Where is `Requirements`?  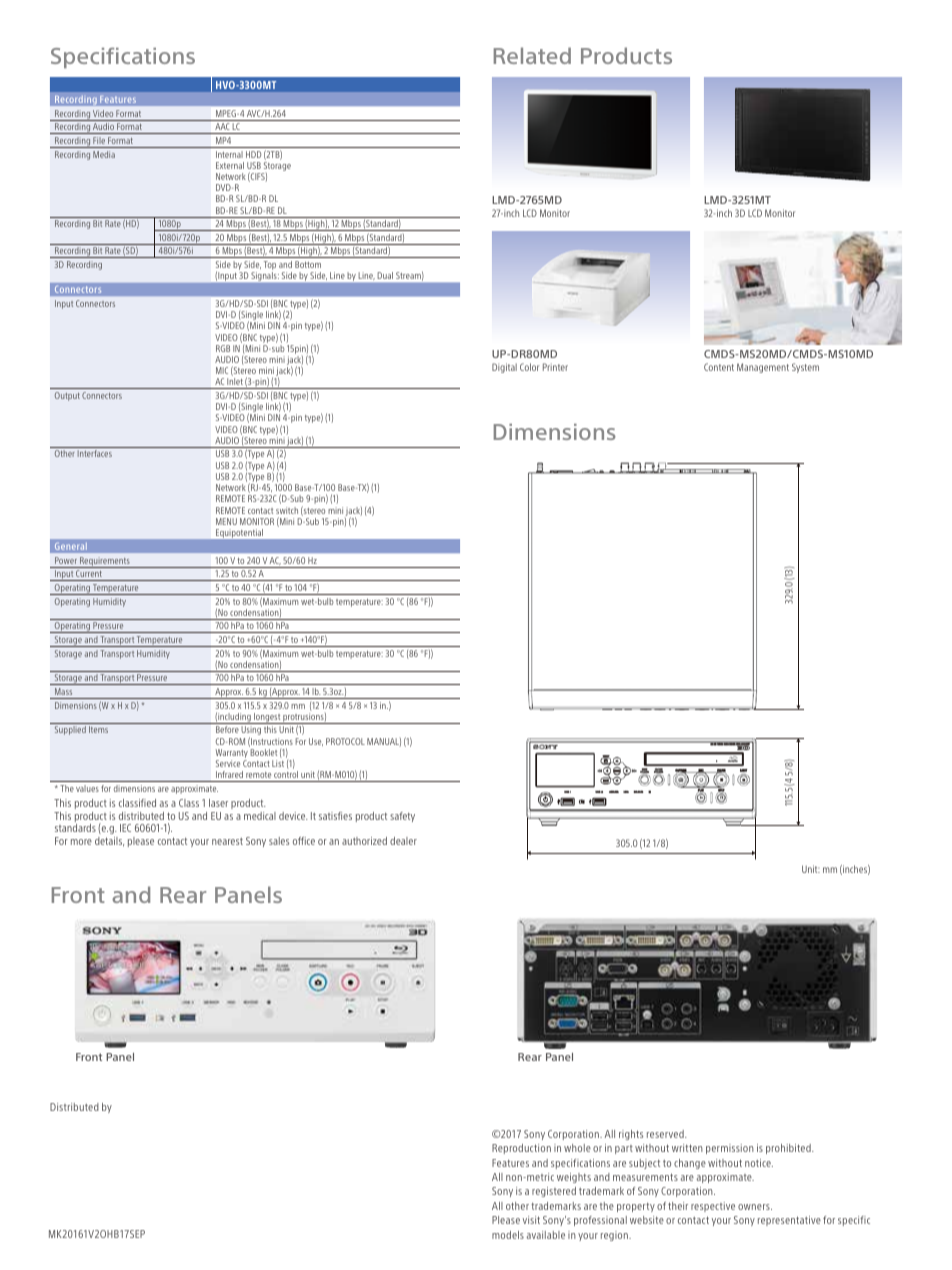
Requirements is located at coordinates (105, 562).
